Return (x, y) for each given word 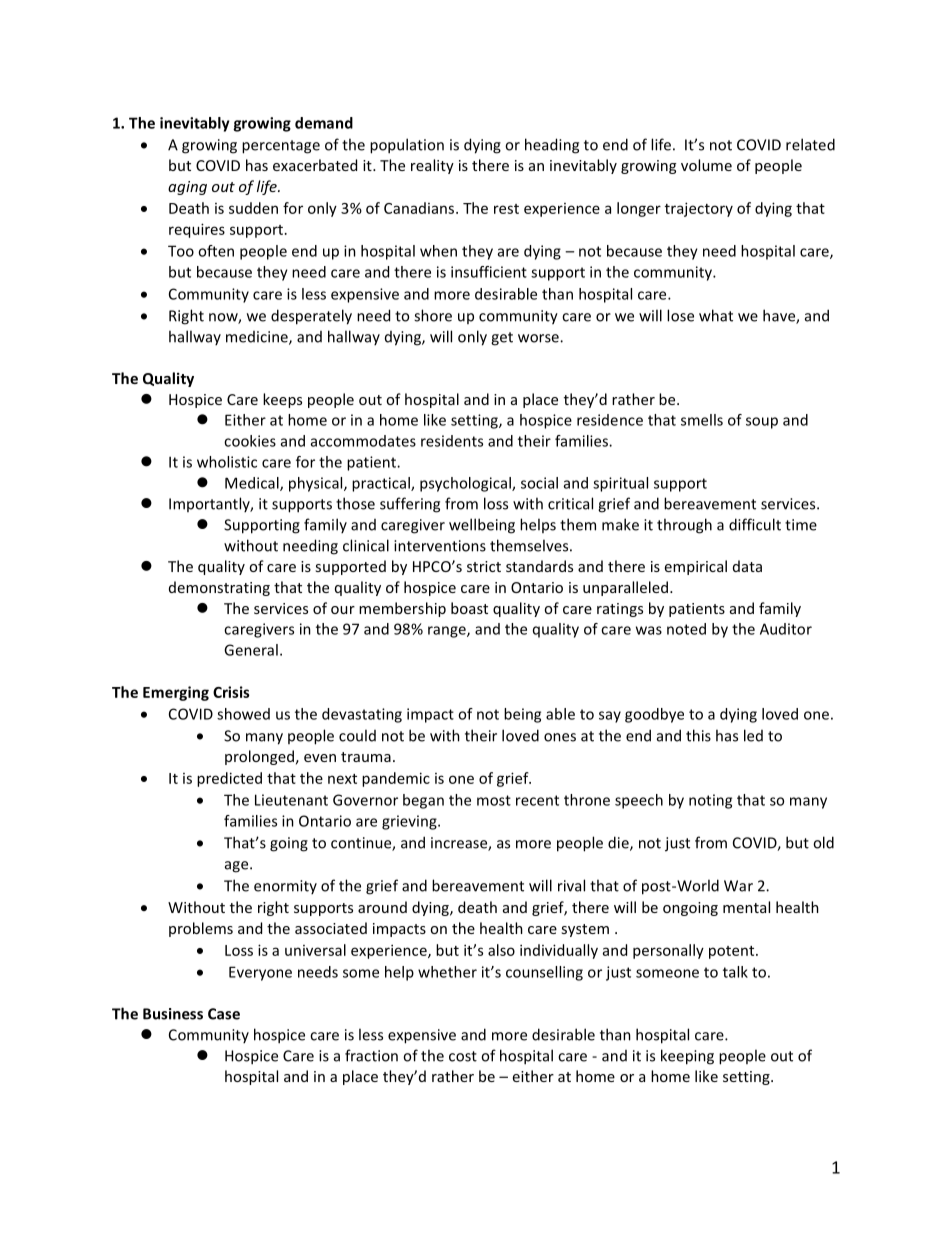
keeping (687, 1057)
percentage (281, 147)
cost (463, 1056)
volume (706, 165)
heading (552, 146)
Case (224, 1014)
